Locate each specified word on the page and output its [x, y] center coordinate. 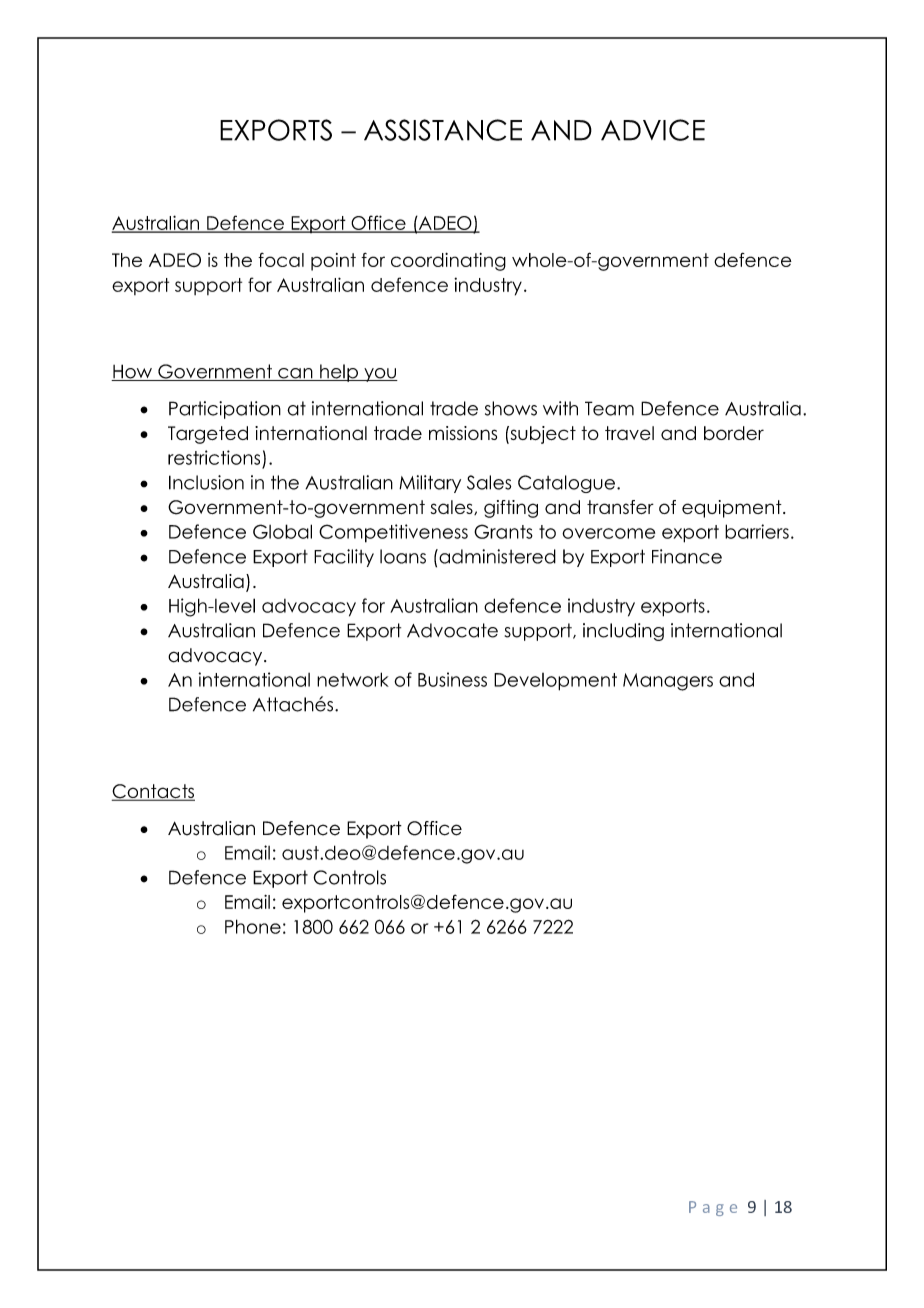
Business [452, 679]
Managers [668, 682]
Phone [253, 926]
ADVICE [653, 130]
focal [281, 260]
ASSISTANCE [443, 130]
